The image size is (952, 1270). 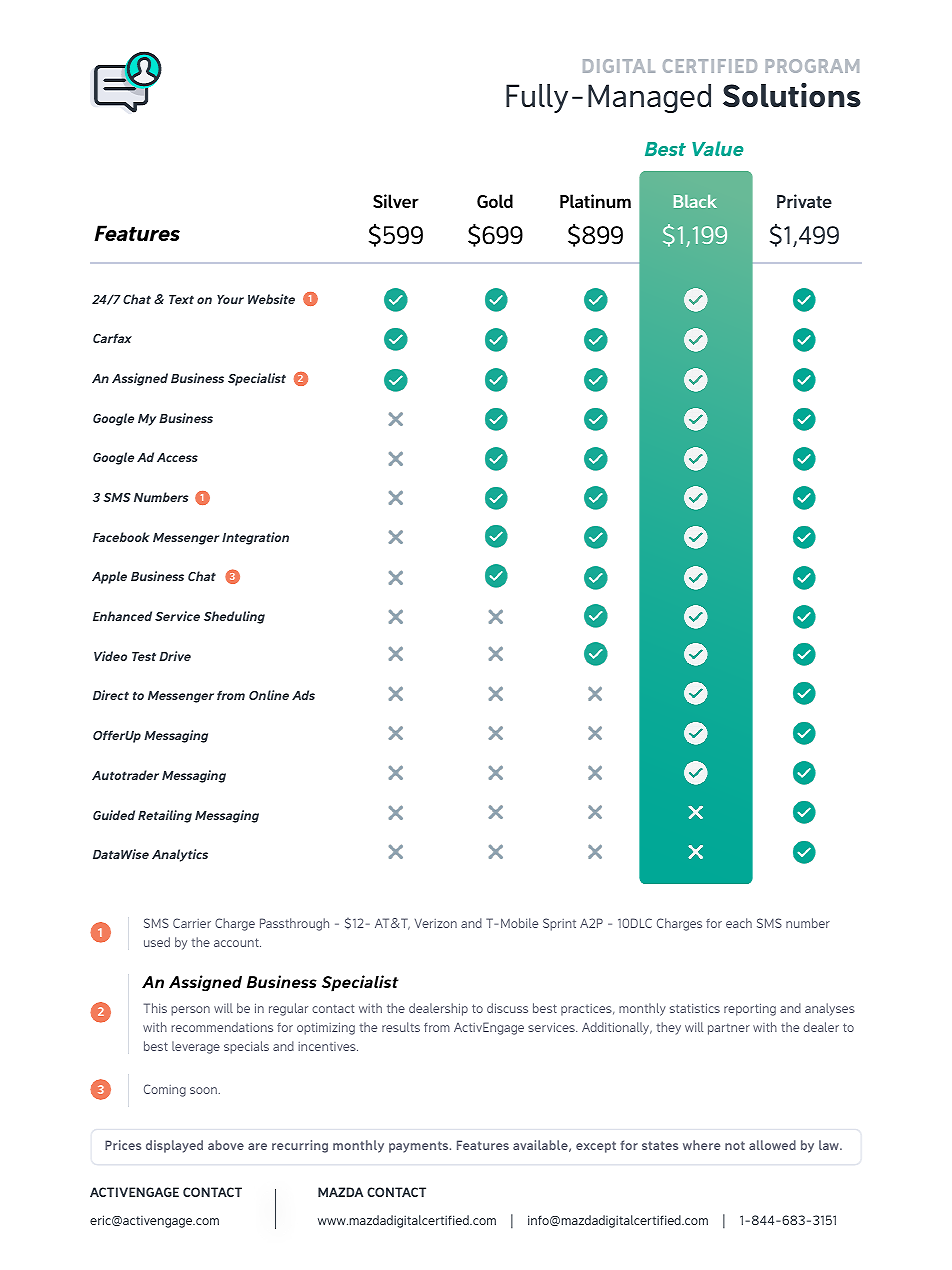 I want to click on Drive, so click(x=175, y=656).
